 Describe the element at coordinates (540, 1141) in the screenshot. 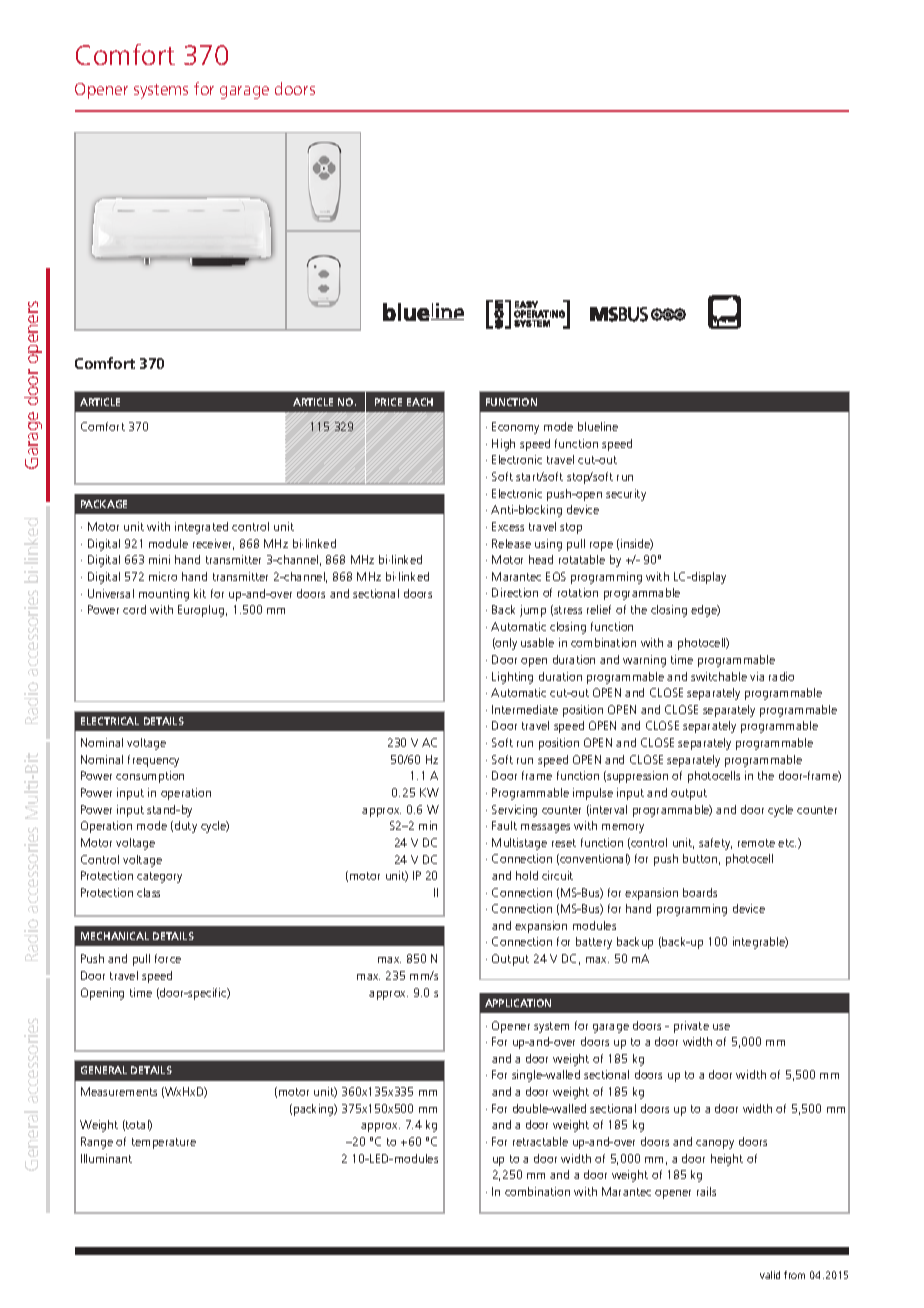

I see `retractable` at that location.
